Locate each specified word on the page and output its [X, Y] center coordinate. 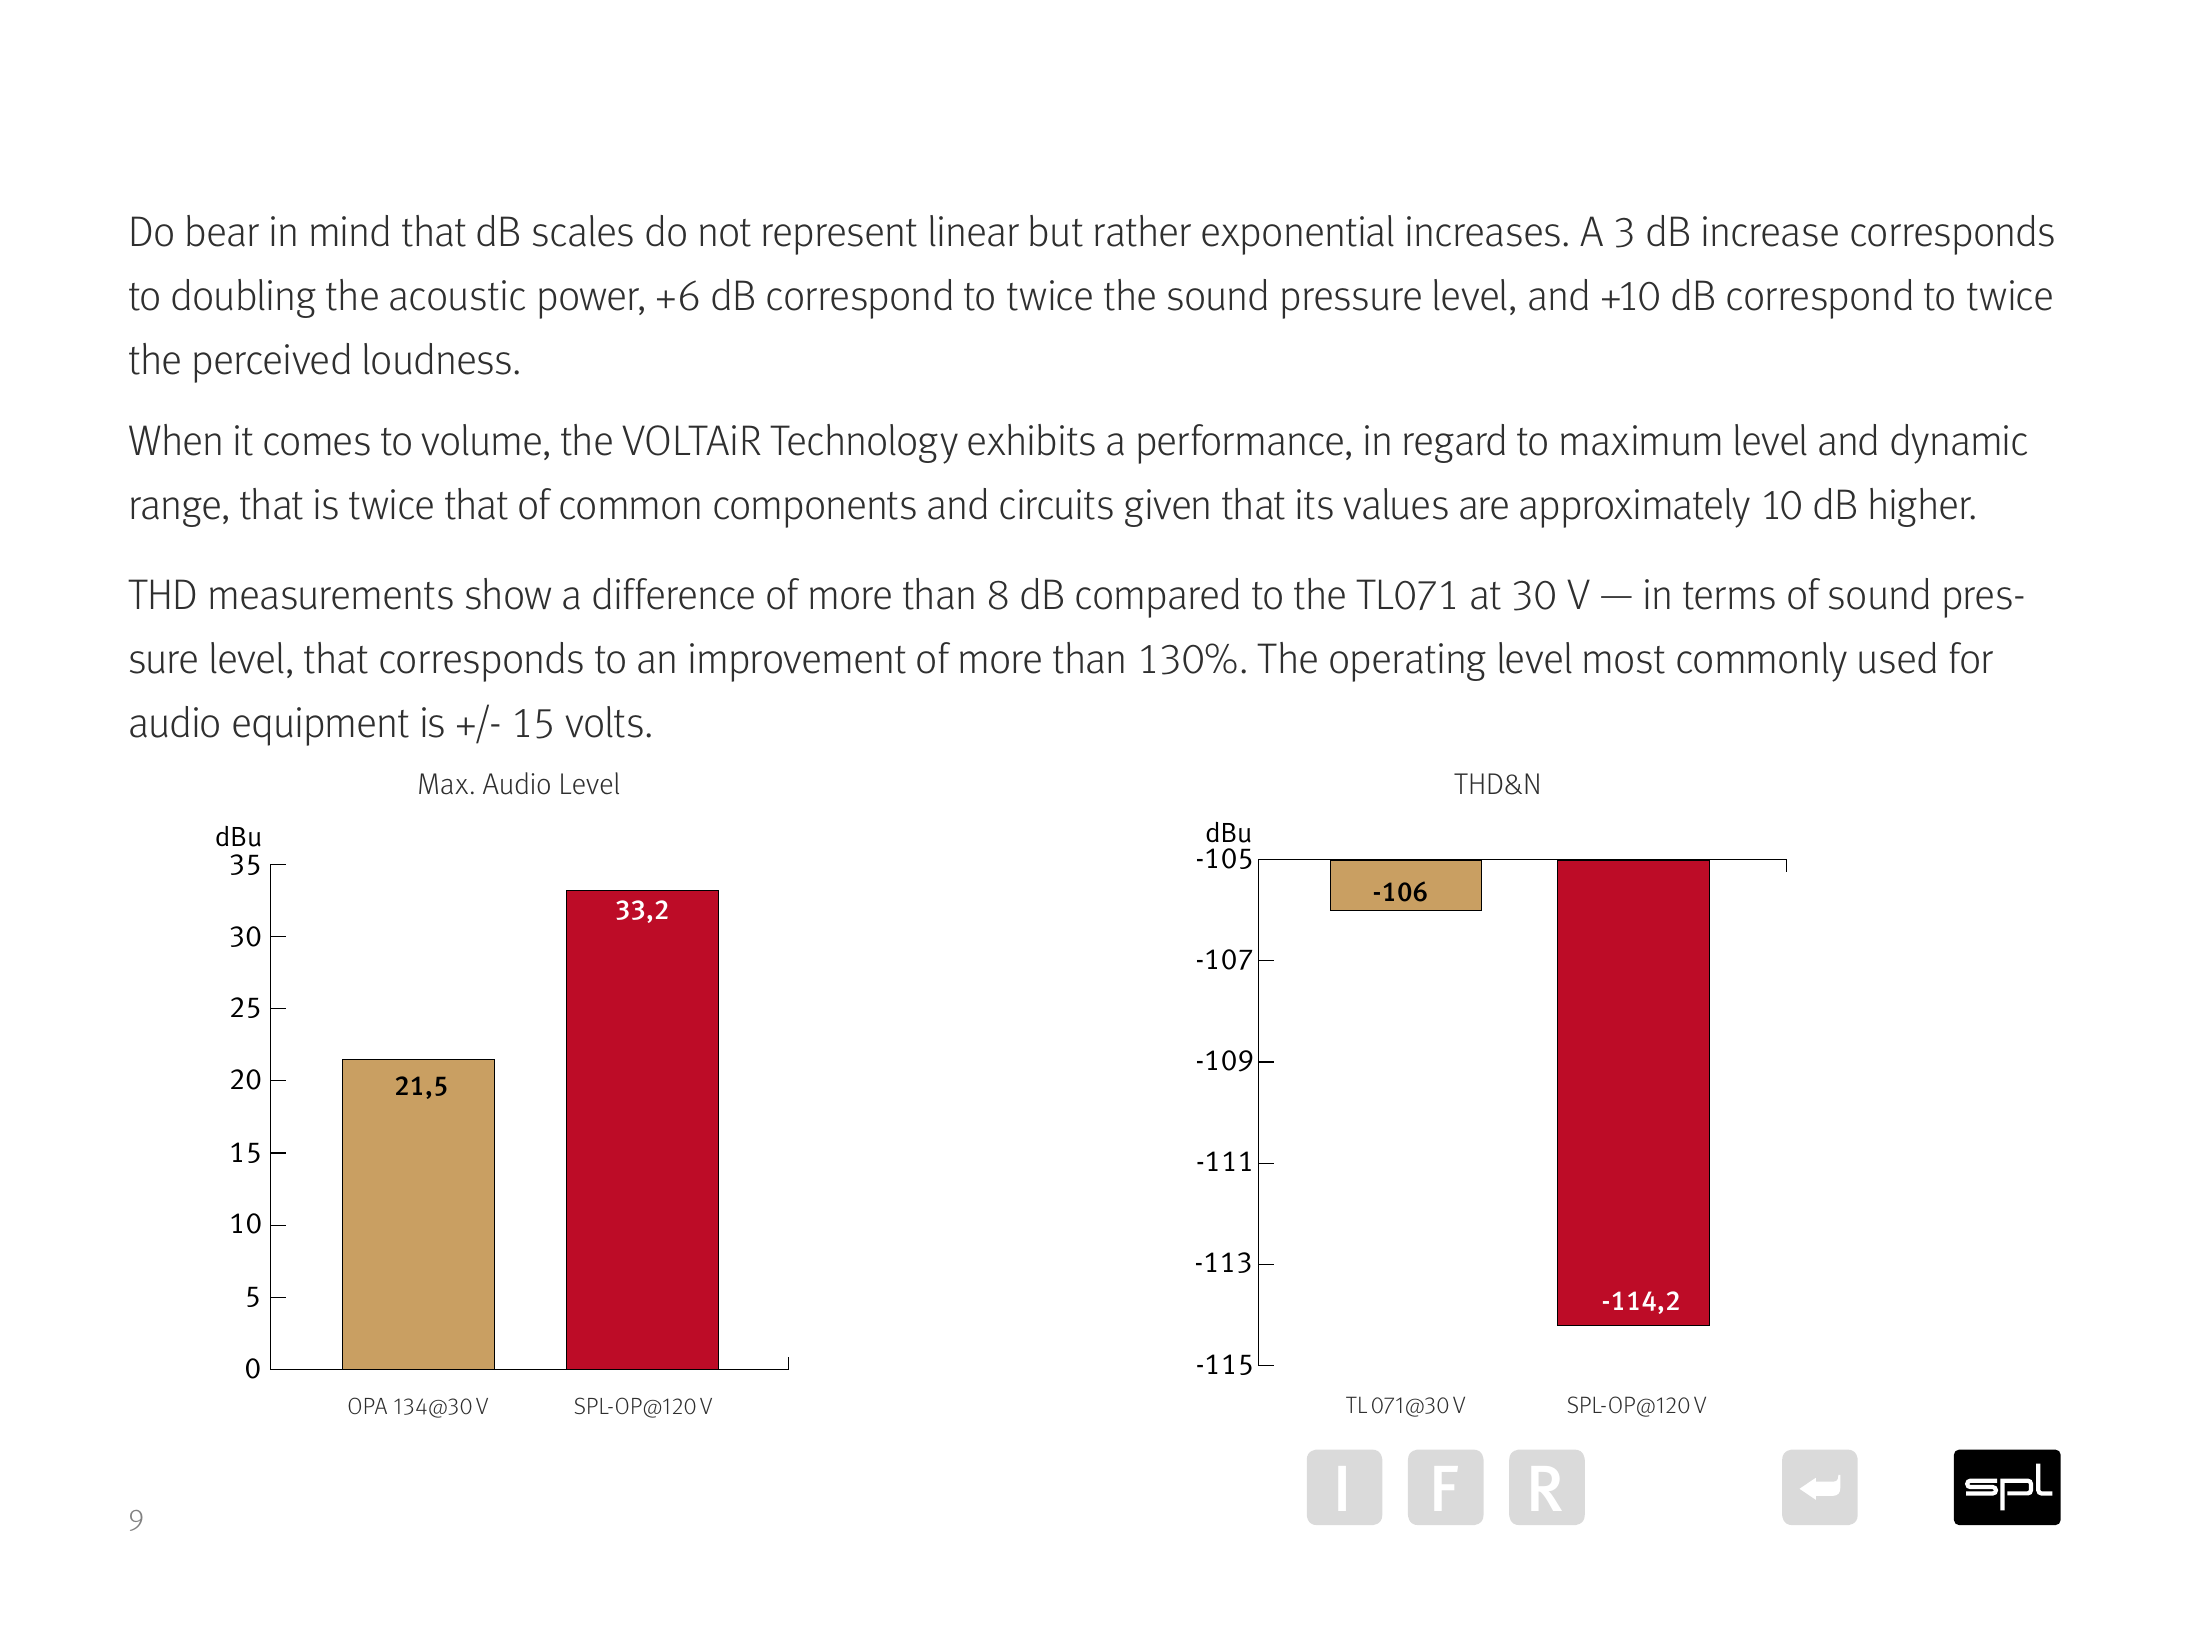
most [1624, 660]
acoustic [457, 295]
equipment [321, 726]
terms [1729, 596]
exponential [1298, 235]
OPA [367, 1405]
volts [604, 722]
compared [1157, 598]
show [508, 594]
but [1056, 231]
